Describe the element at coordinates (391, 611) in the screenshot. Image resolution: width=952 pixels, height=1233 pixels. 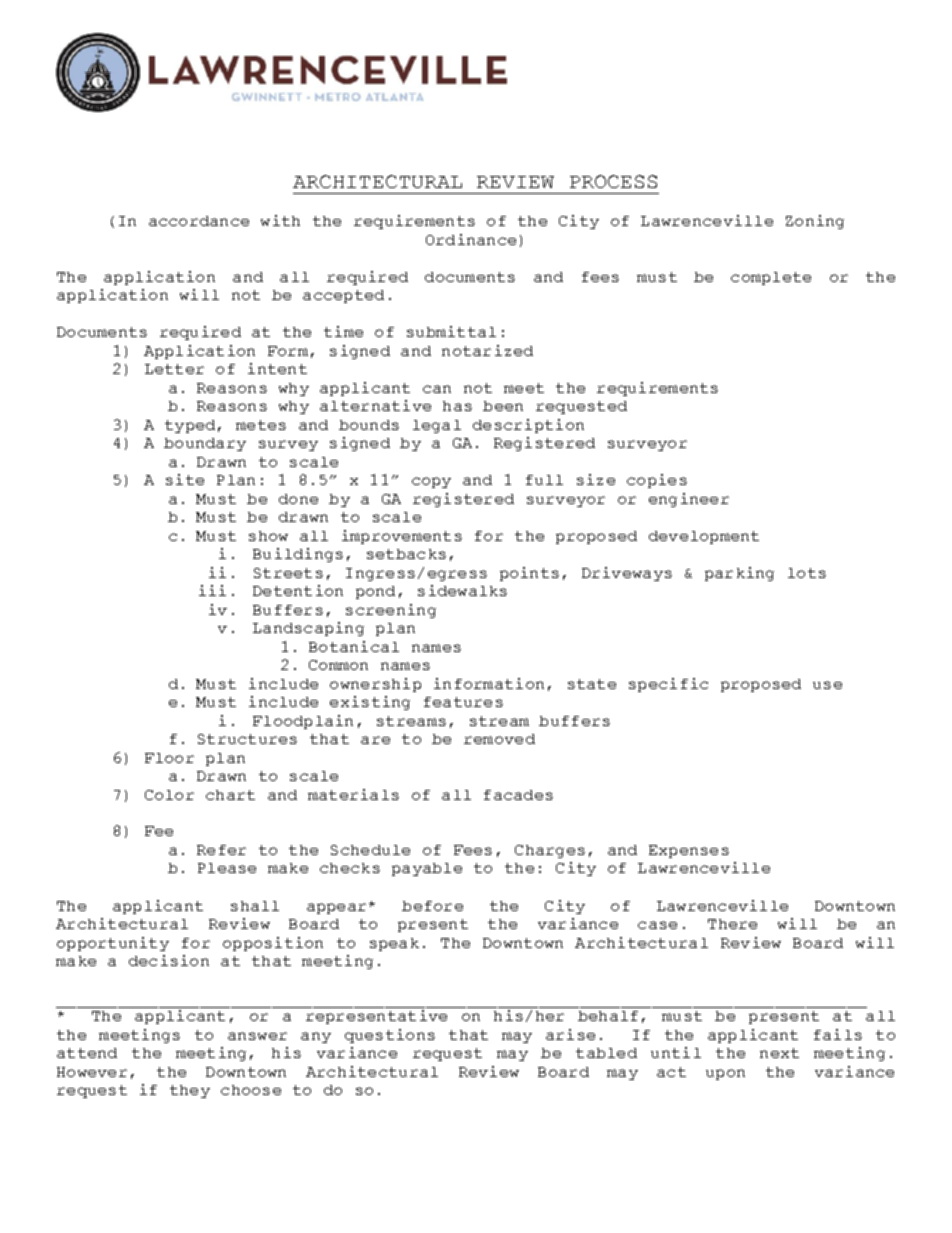
I see `screening` at that location.
